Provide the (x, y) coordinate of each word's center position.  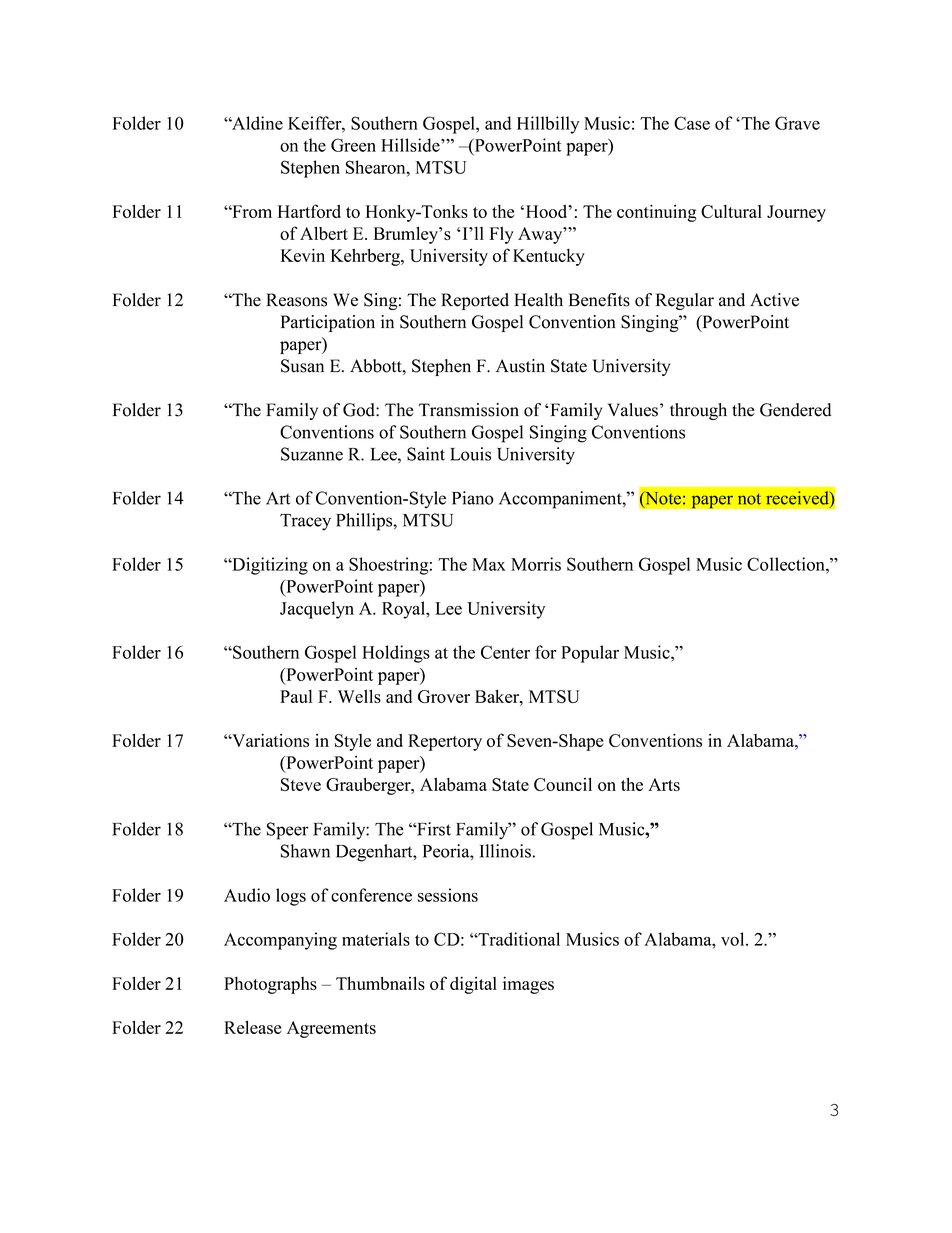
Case (692, 123)
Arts (664, 784)
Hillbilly (548, 125)
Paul (296, 696)
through (698, 411)
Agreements (331, 1029)
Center (505, 652)
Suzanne (312, 454)
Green (353, 145)
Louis (470, 454)
